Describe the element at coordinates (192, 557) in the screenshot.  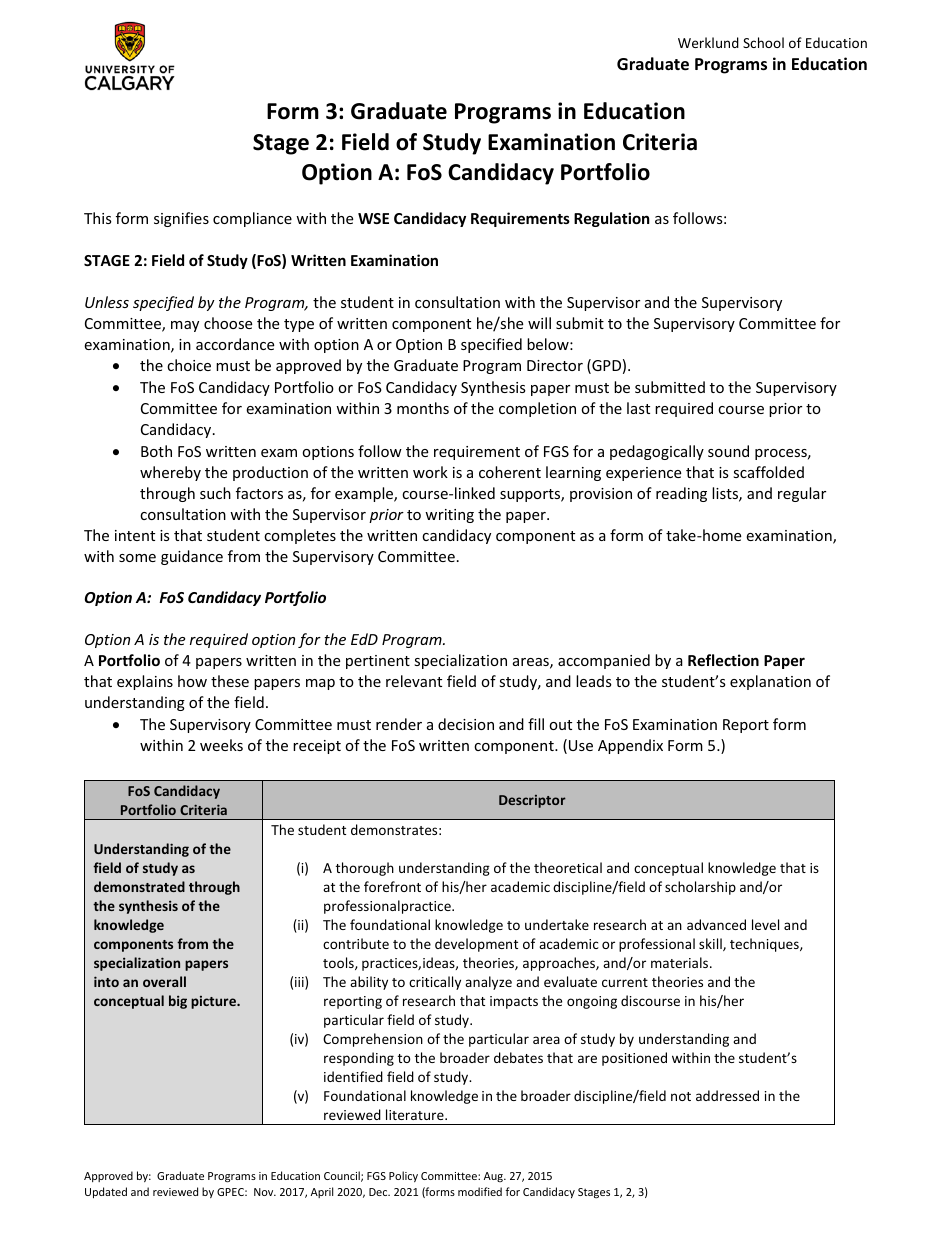
I see `guidance` at that location.
